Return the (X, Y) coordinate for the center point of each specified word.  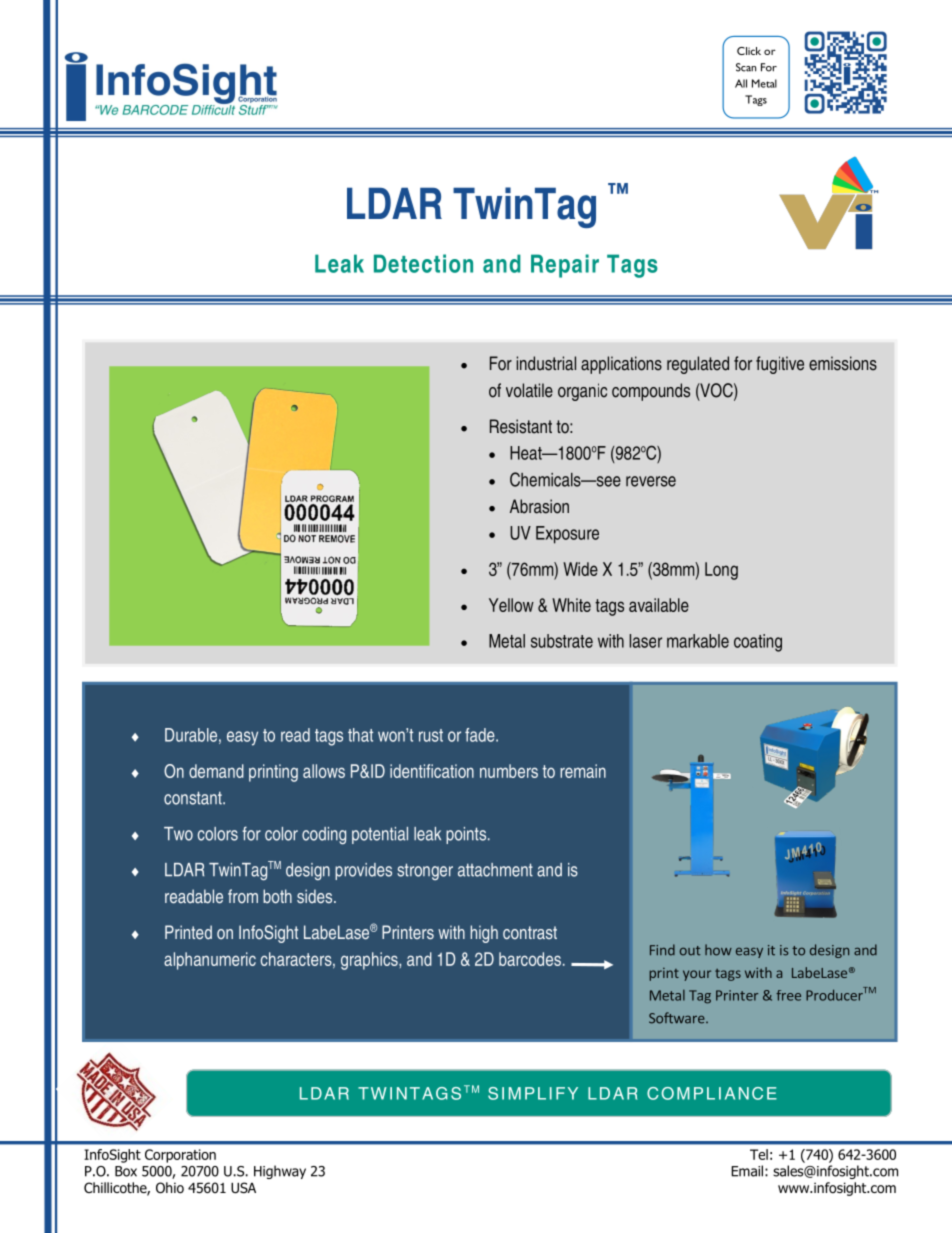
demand (216, 771)
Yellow (511, 605)
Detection (423, 263)
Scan (746, 67)
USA (243, 1188)
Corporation (180, 1156)
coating (758, 643)
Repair (565, 266)
